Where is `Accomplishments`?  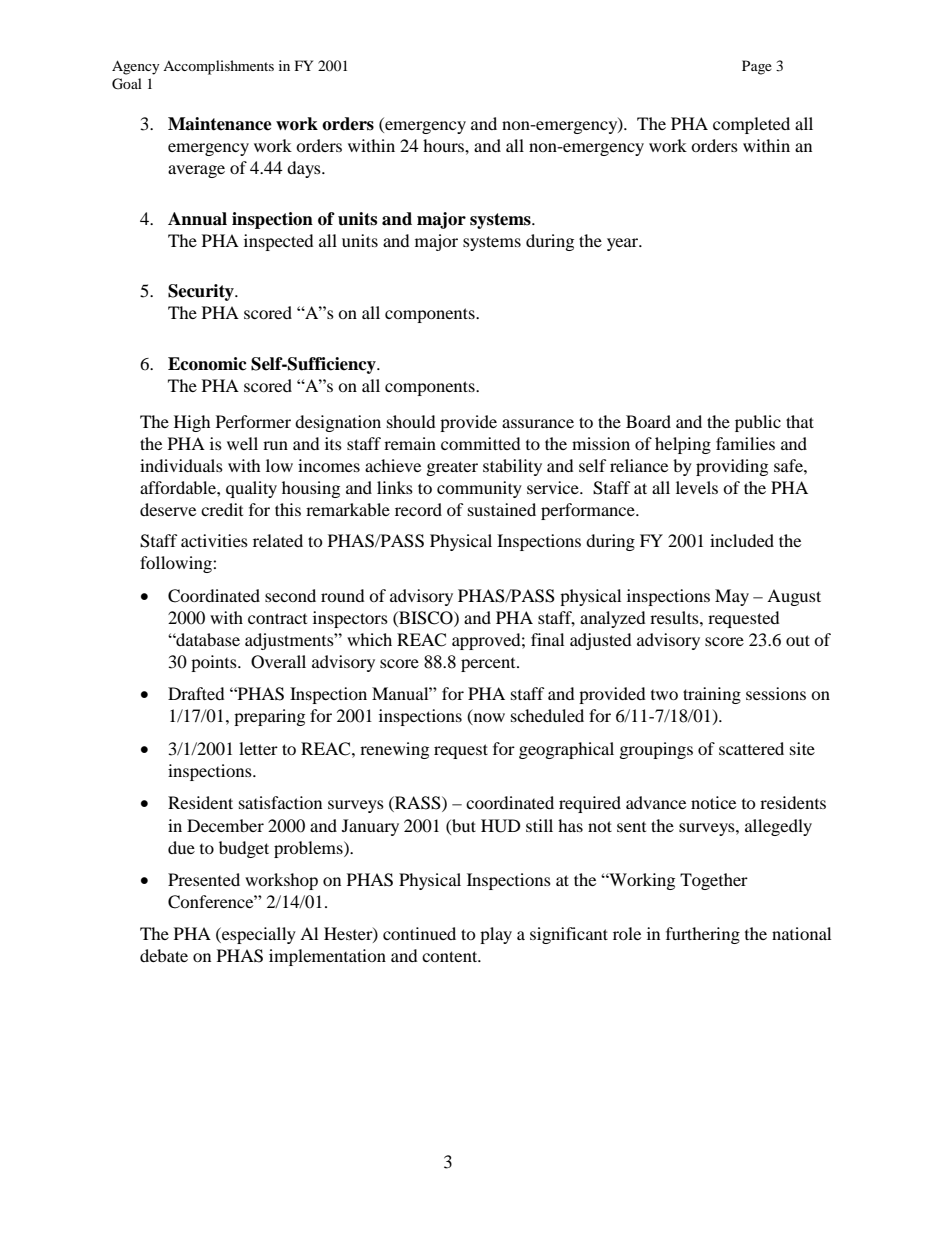
Accomplishments is located at coordinates (218, 67).
